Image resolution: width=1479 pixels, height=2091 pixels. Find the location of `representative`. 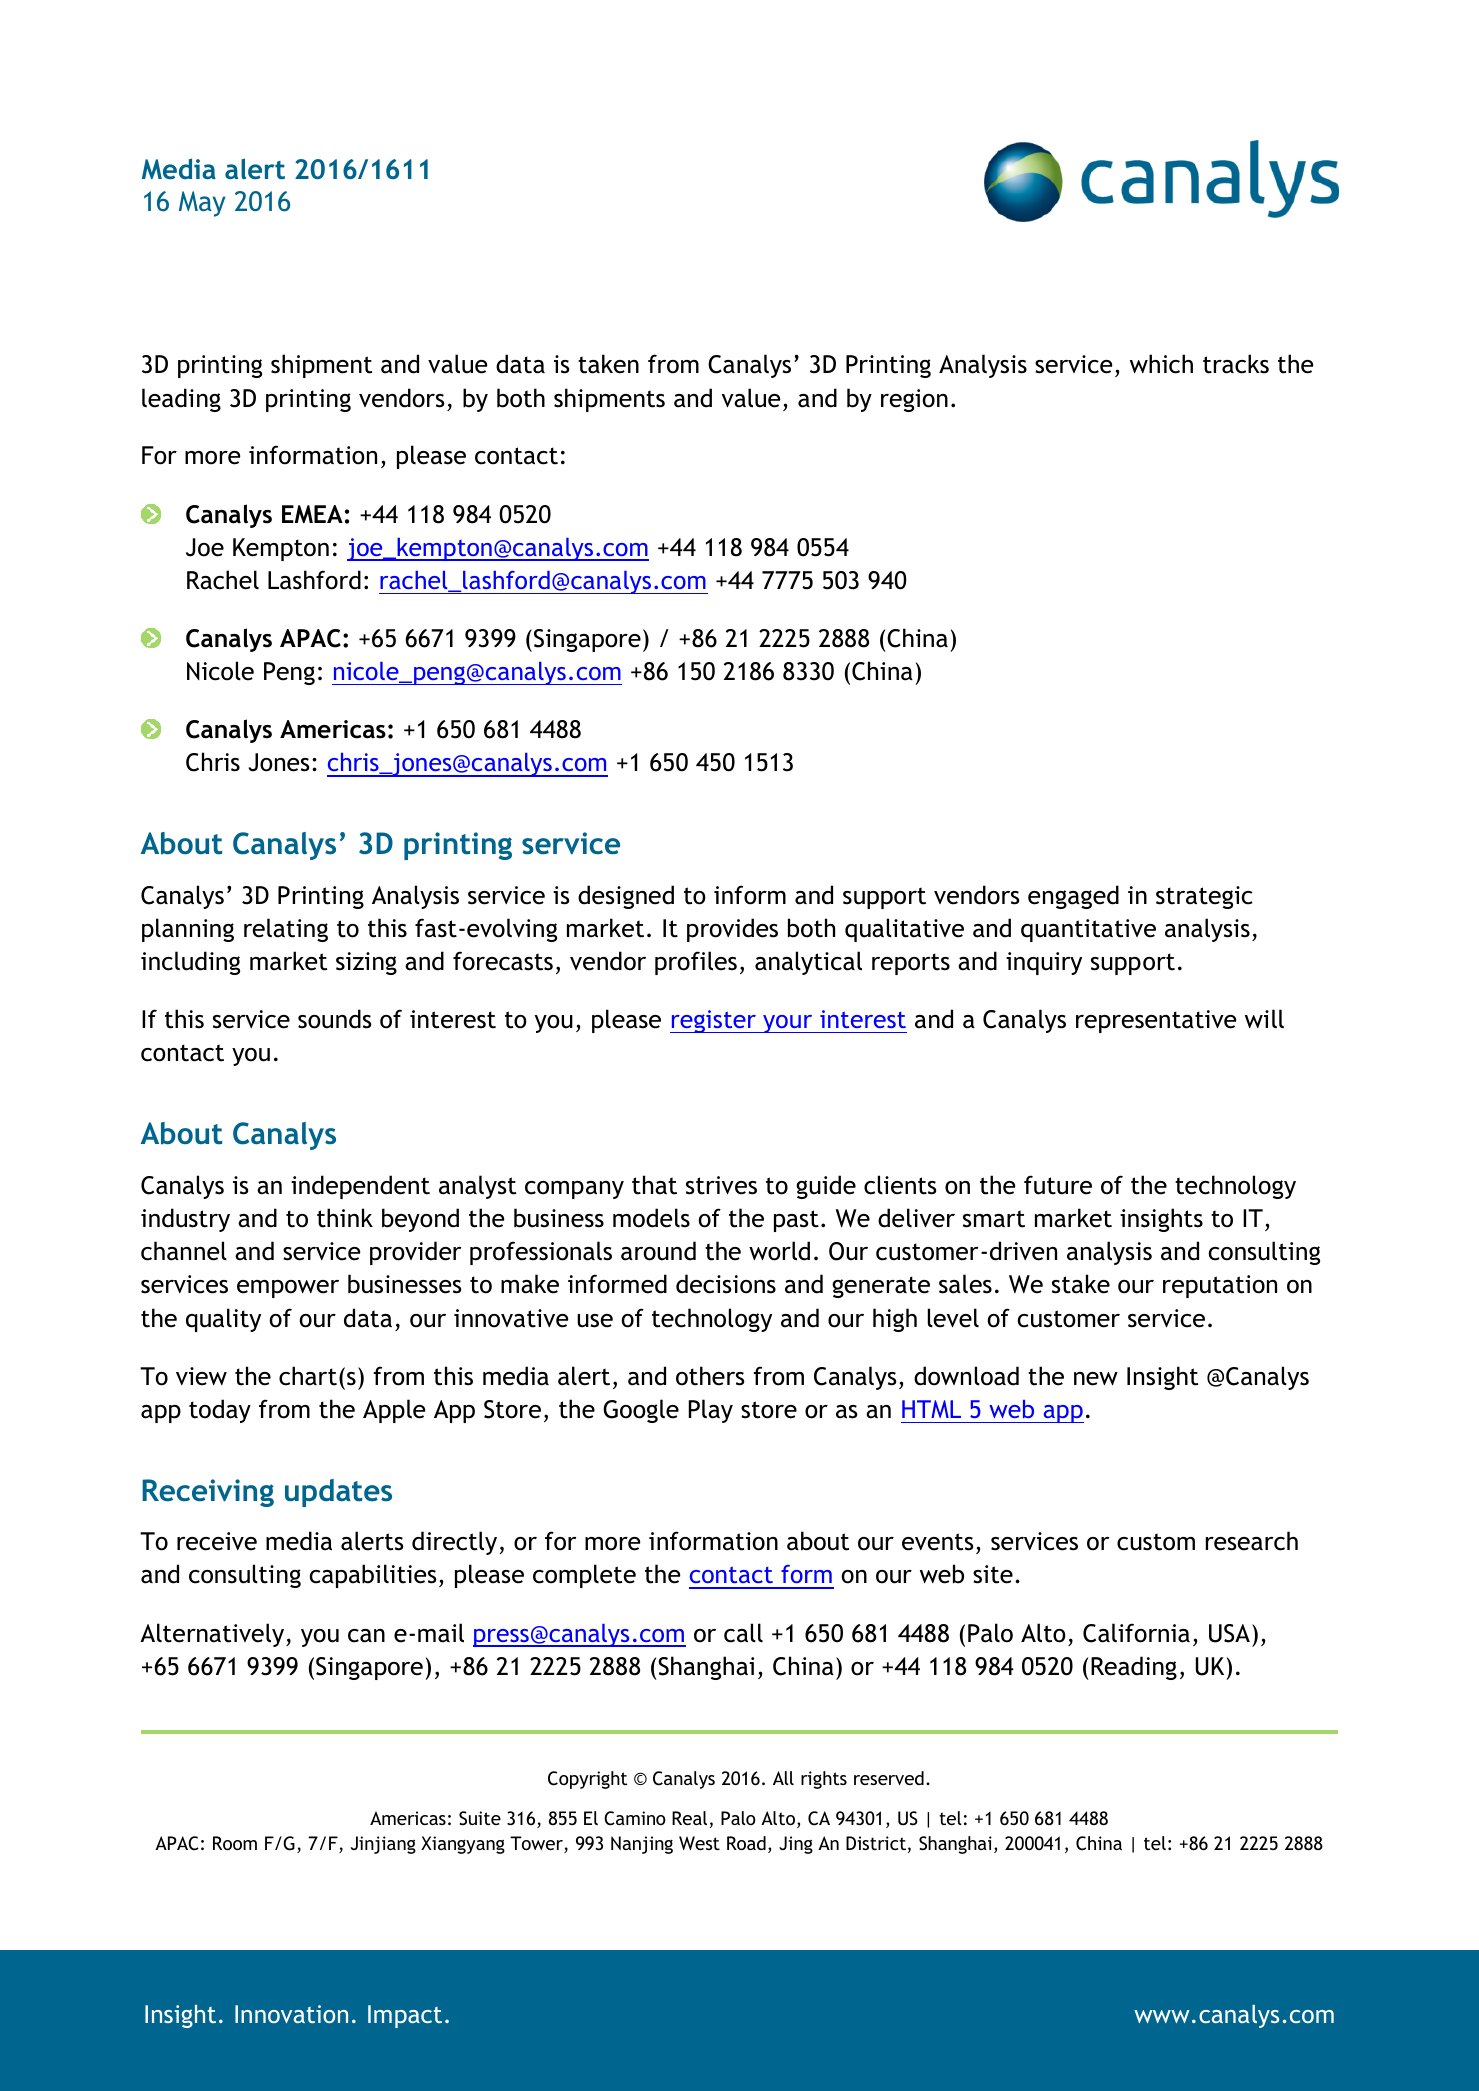

representative is located at coordinates (1156, 1021).
